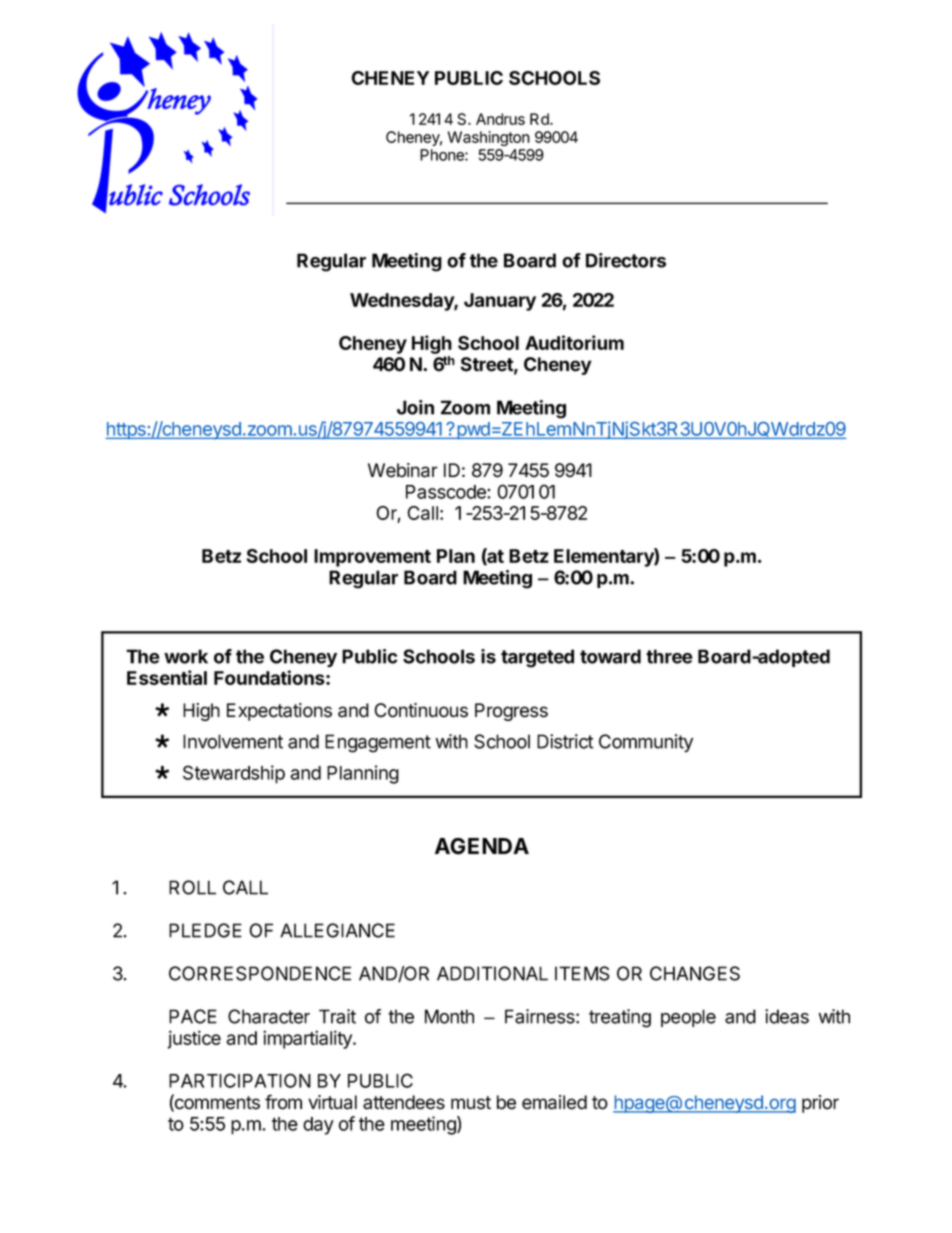  What do you see at coordinates (240, 1080) in the screenshot?
I see `PARTICIPATION` at bounding box center [240, 1080].
